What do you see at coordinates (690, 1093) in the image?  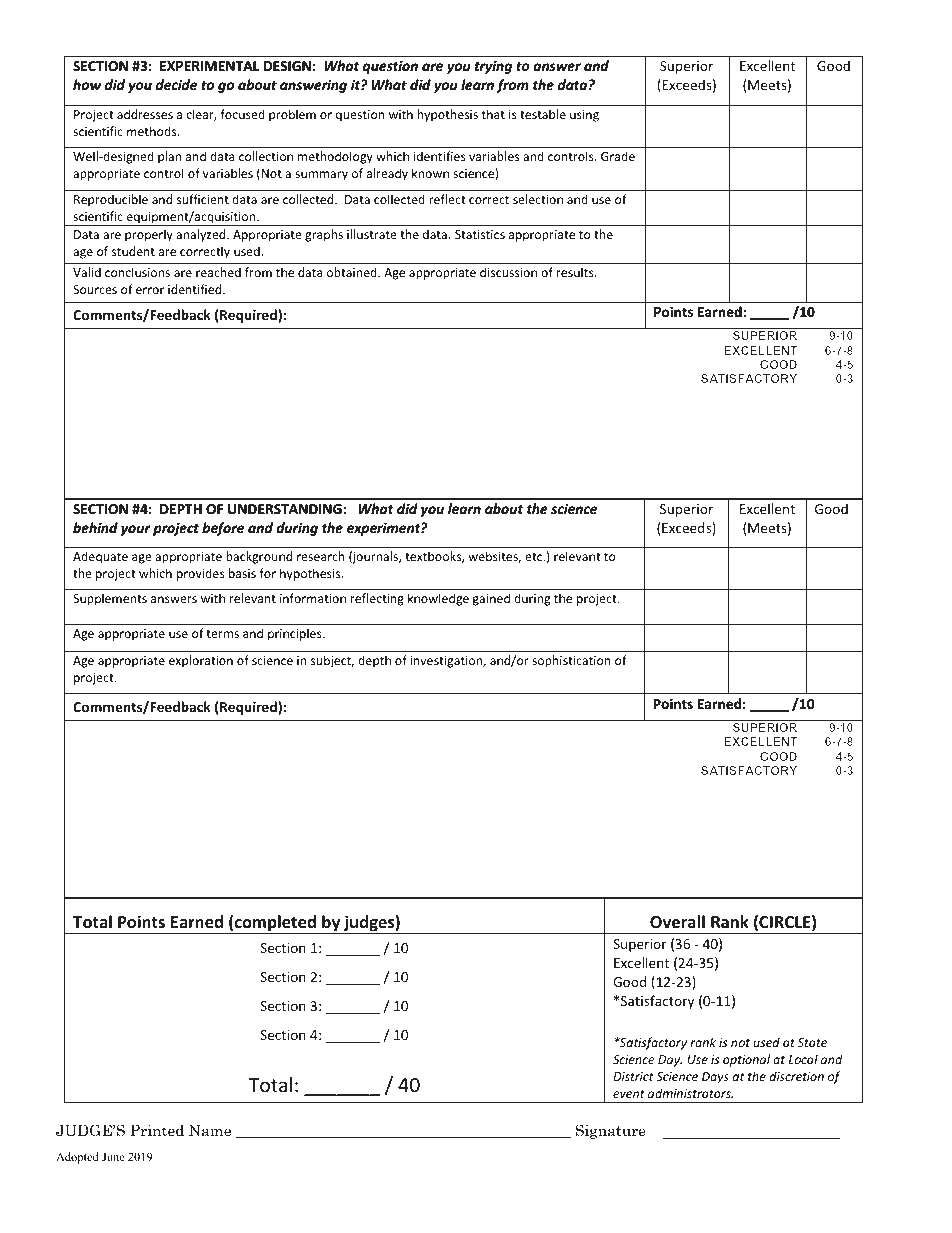 I see `administrators` at bounding box center [690, 1093].
